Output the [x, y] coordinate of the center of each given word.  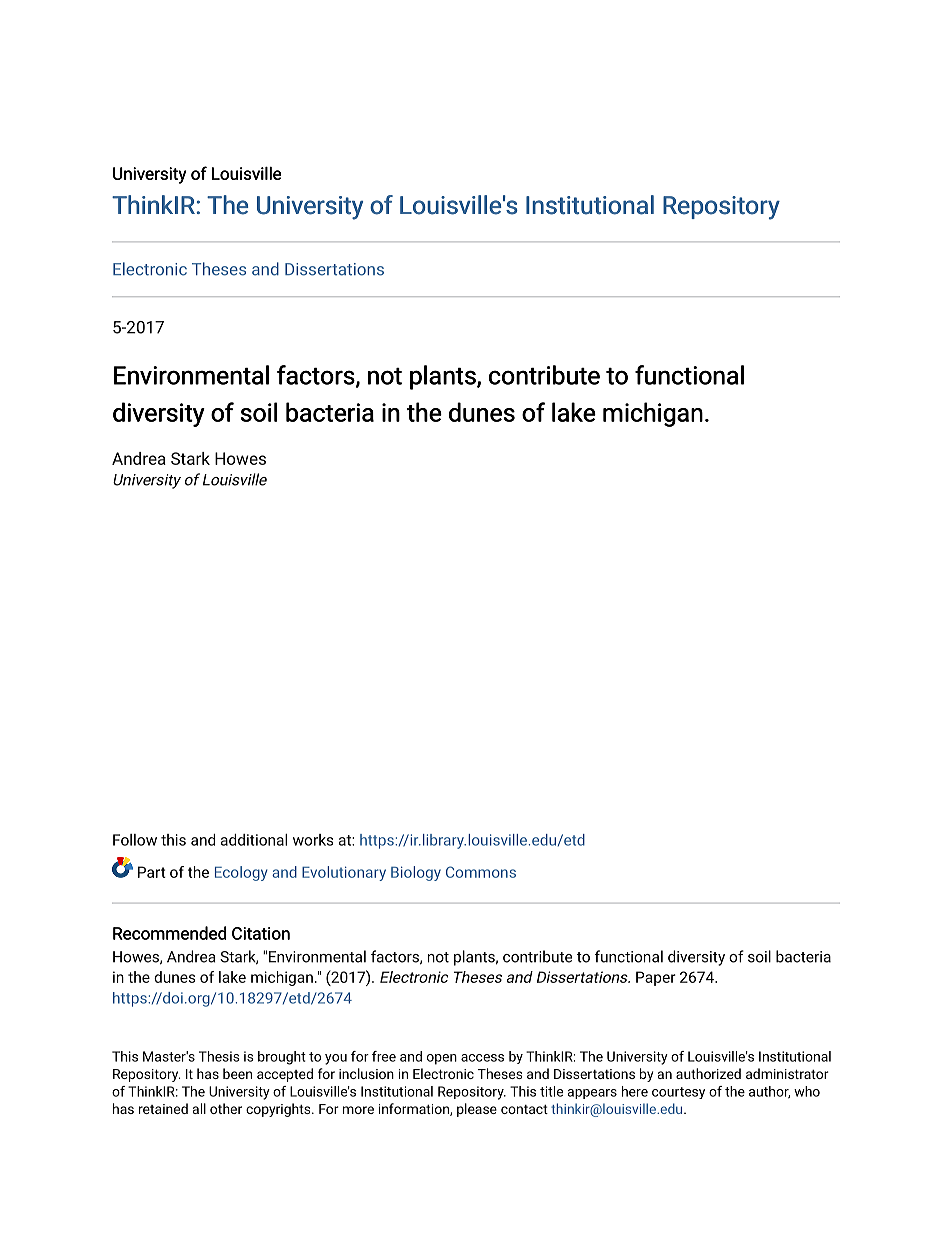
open [442, 1059]
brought [282, 1058]
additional [254, 840]
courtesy [678, 1093]
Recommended [169, 933]
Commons [481, 872]
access [482, 1058]
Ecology [241, 873]
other [226, 1108]
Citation [261, 933]
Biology [416, 873]
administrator [787, 1073]
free [384, 1056]
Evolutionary [344, 873]
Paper [656, 978]
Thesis [219, 1056]
